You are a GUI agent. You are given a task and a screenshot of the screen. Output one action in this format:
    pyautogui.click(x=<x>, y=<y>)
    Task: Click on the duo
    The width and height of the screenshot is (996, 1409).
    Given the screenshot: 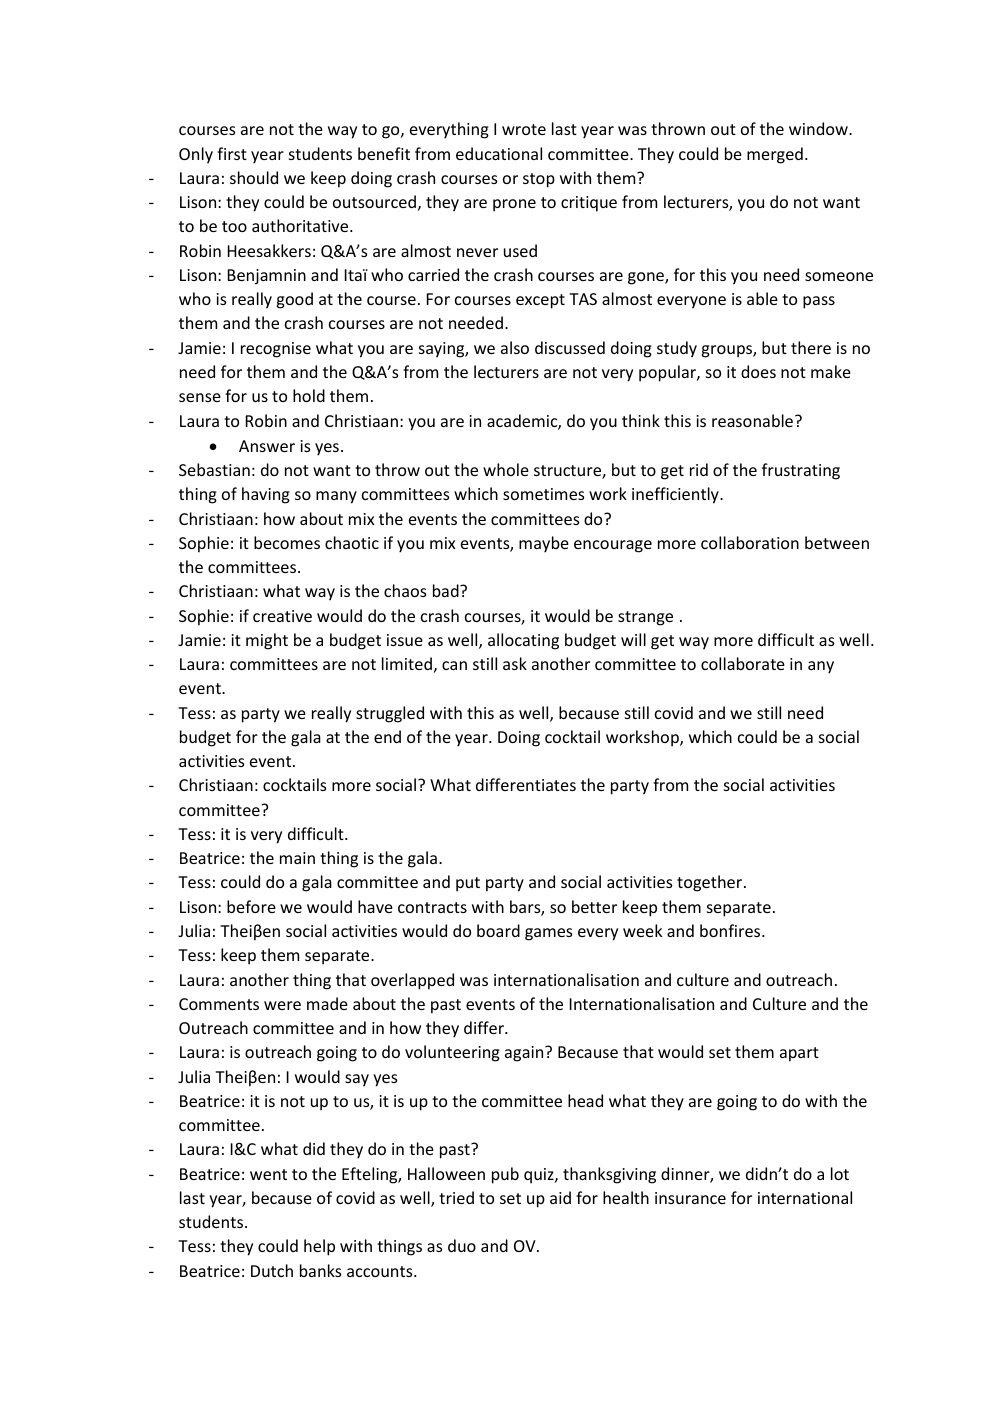 What is the action you would take?
    pyautogui.click(x=462, y=1245)
